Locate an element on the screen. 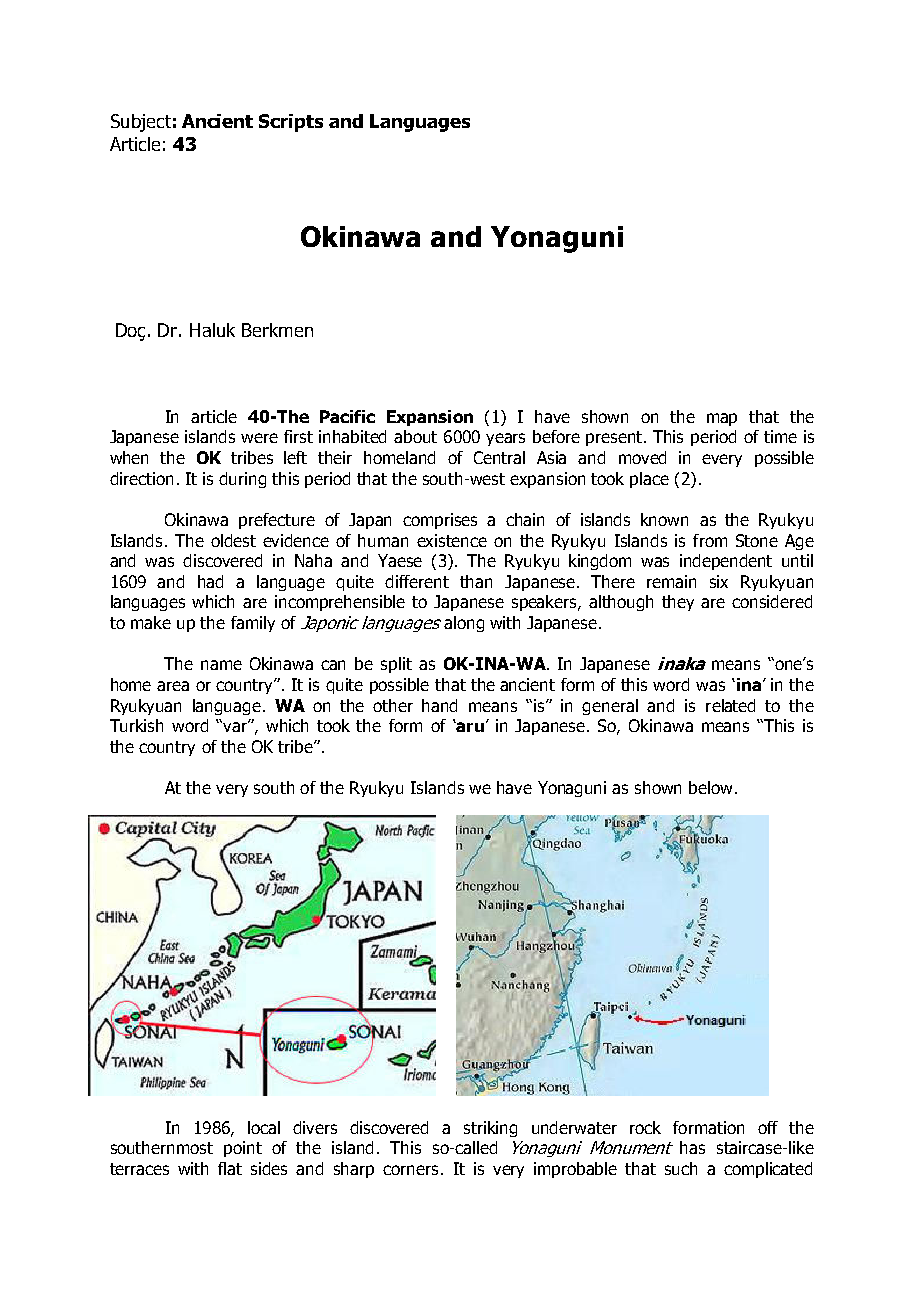 This screenshot has width=924, height=1308. Scripts is located at coordinates (291, 123).
